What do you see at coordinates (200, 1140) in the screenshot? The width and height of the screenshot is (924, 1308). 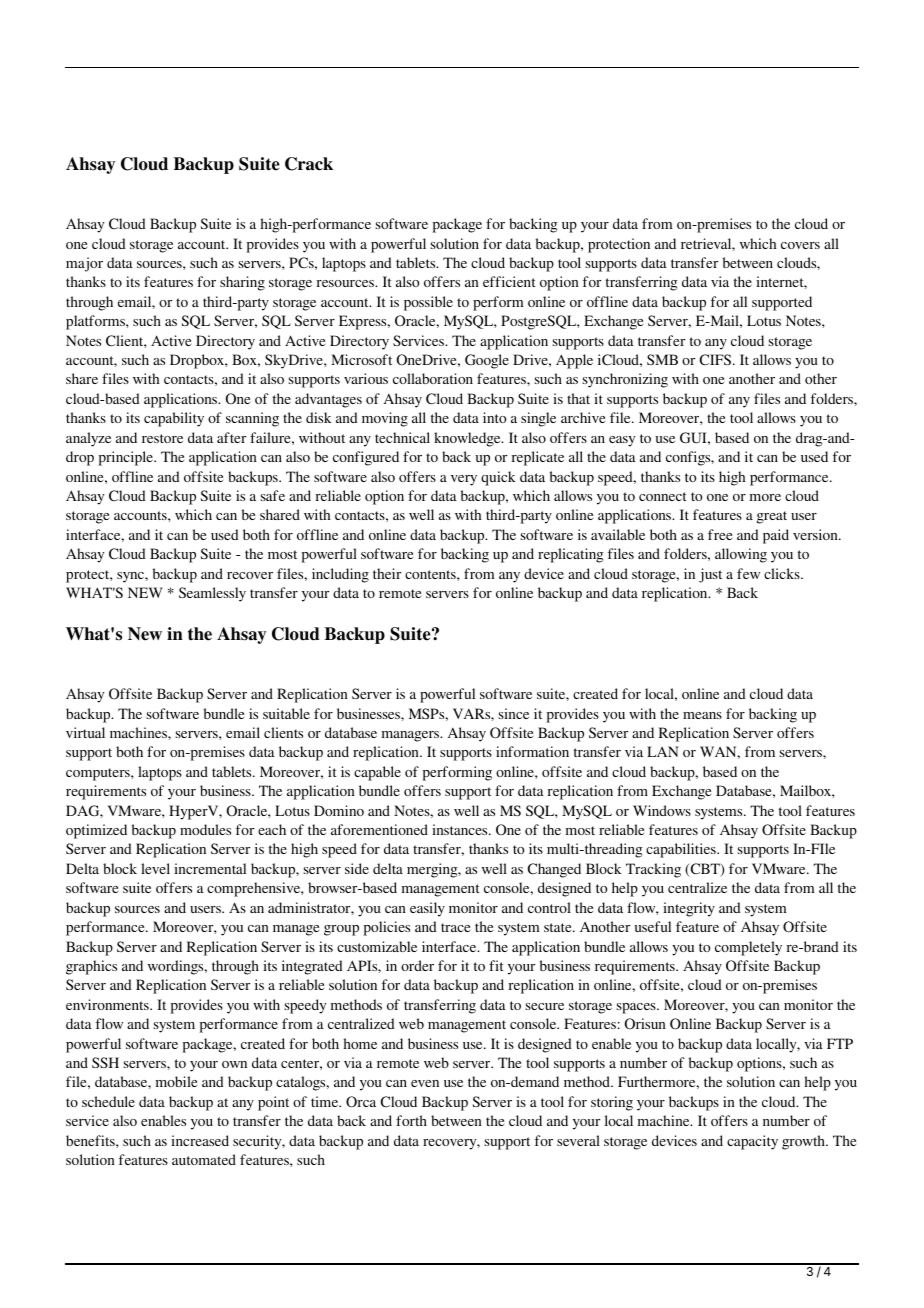 I see `increased` at bounding box center [200, 1140].
